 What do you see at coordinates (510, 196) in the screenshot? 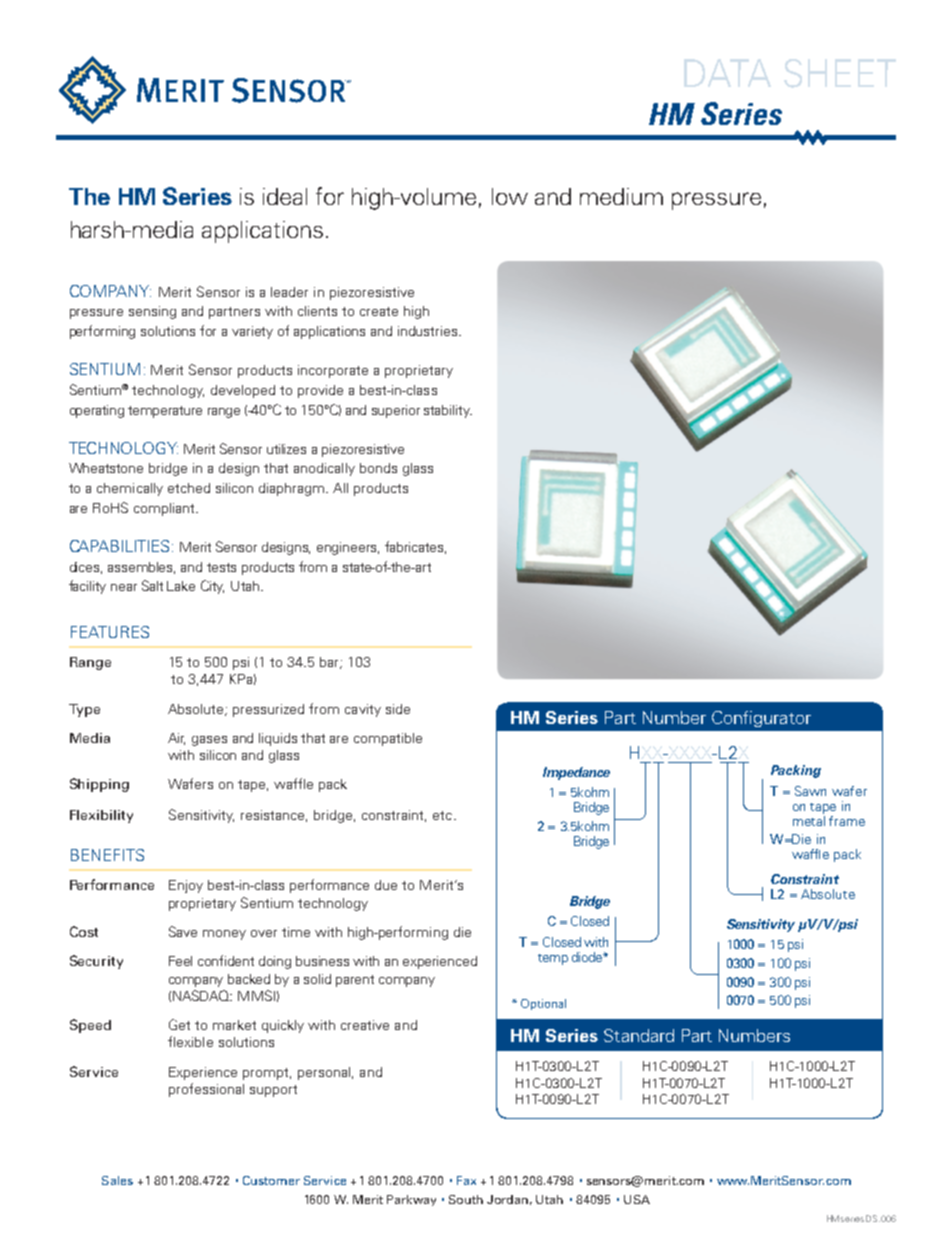
I see `low` at bounding box center [510, 196].
